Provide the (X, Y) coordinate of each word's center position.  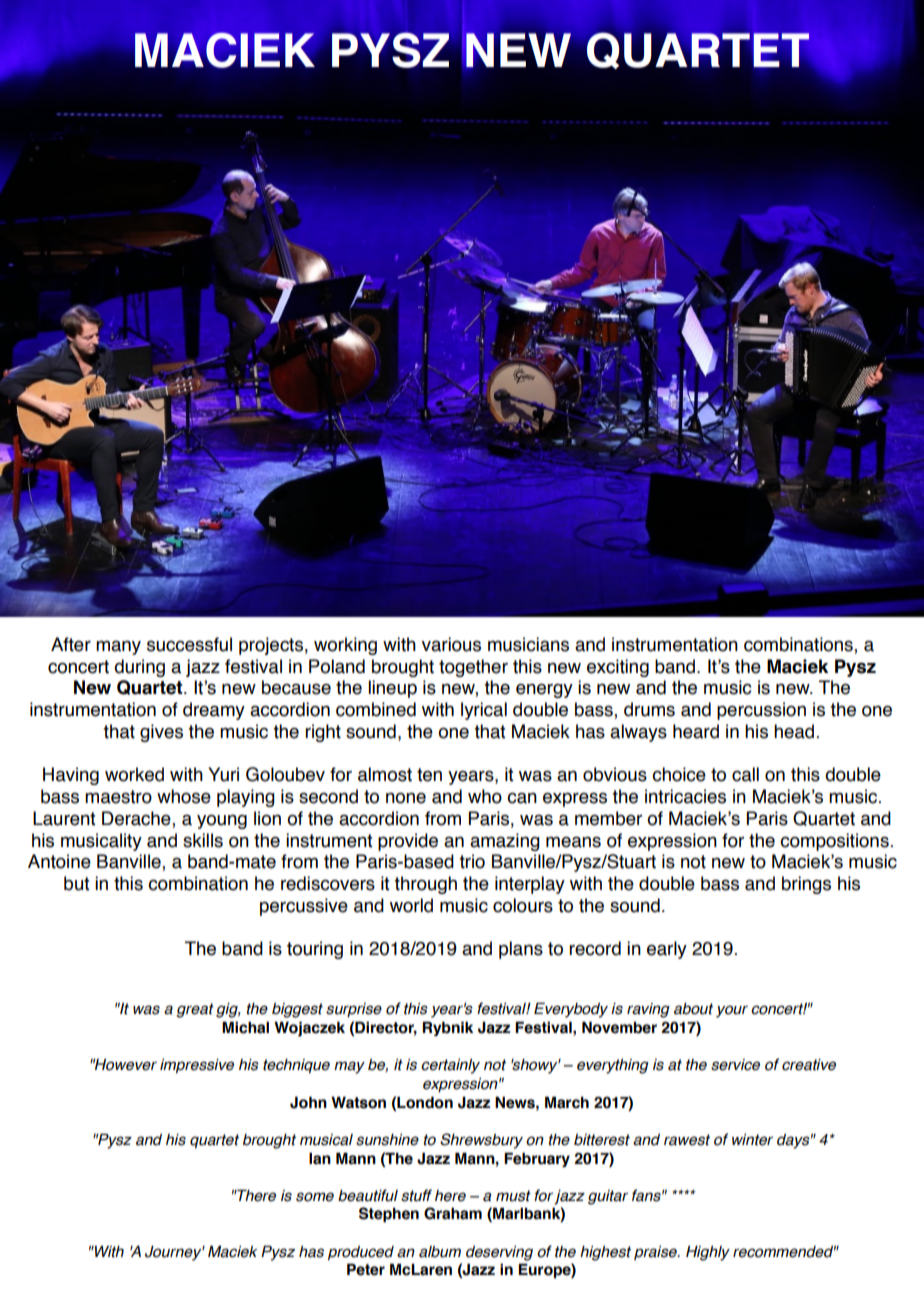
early (667, 950)
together (473, 668)
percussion (761, 711)
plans (521, 950)
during (139, 668)
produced (361, 1253)
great (195, 1010)
